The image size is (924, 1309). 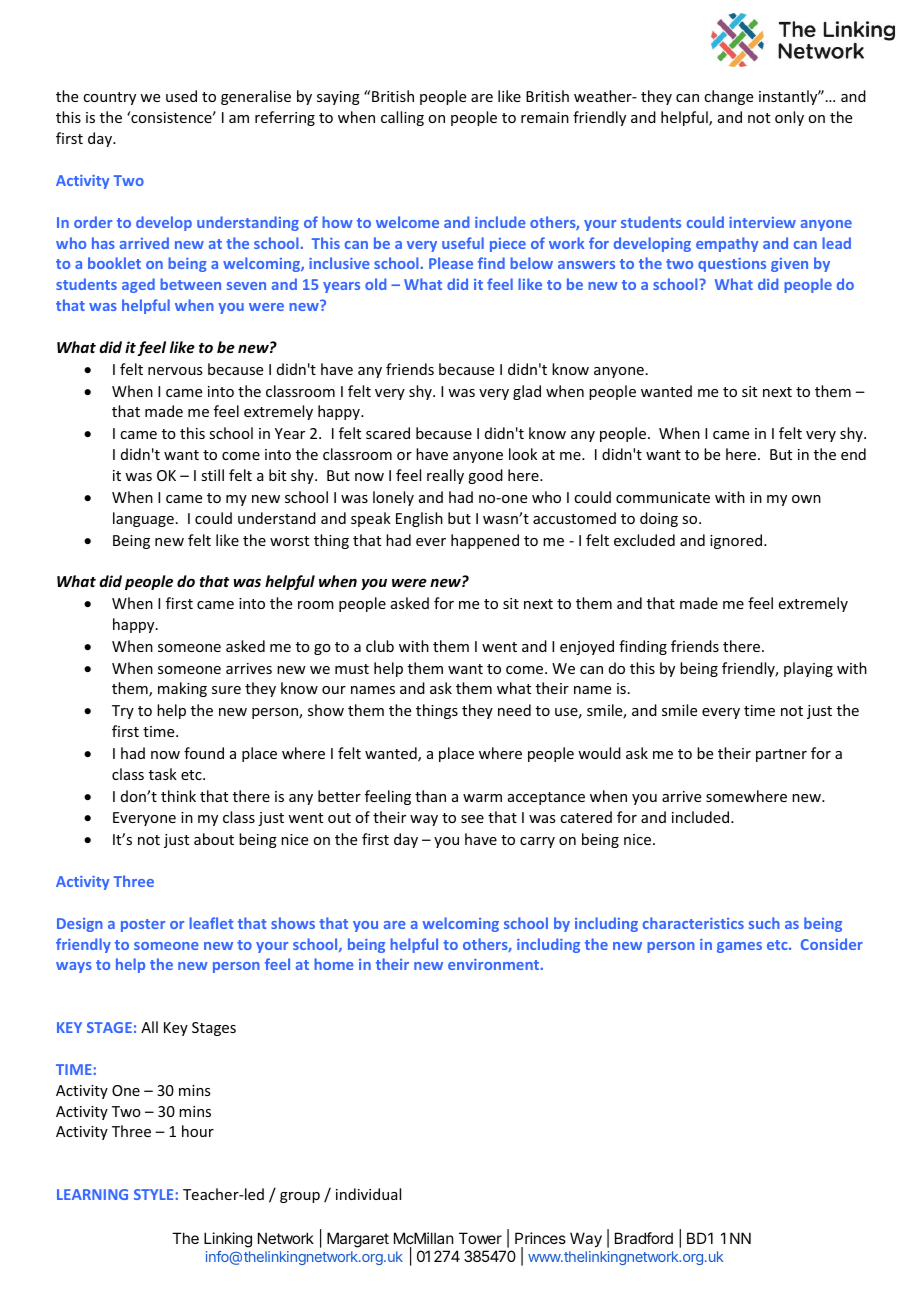 I want to click on change, so click(x=728, y=97).
